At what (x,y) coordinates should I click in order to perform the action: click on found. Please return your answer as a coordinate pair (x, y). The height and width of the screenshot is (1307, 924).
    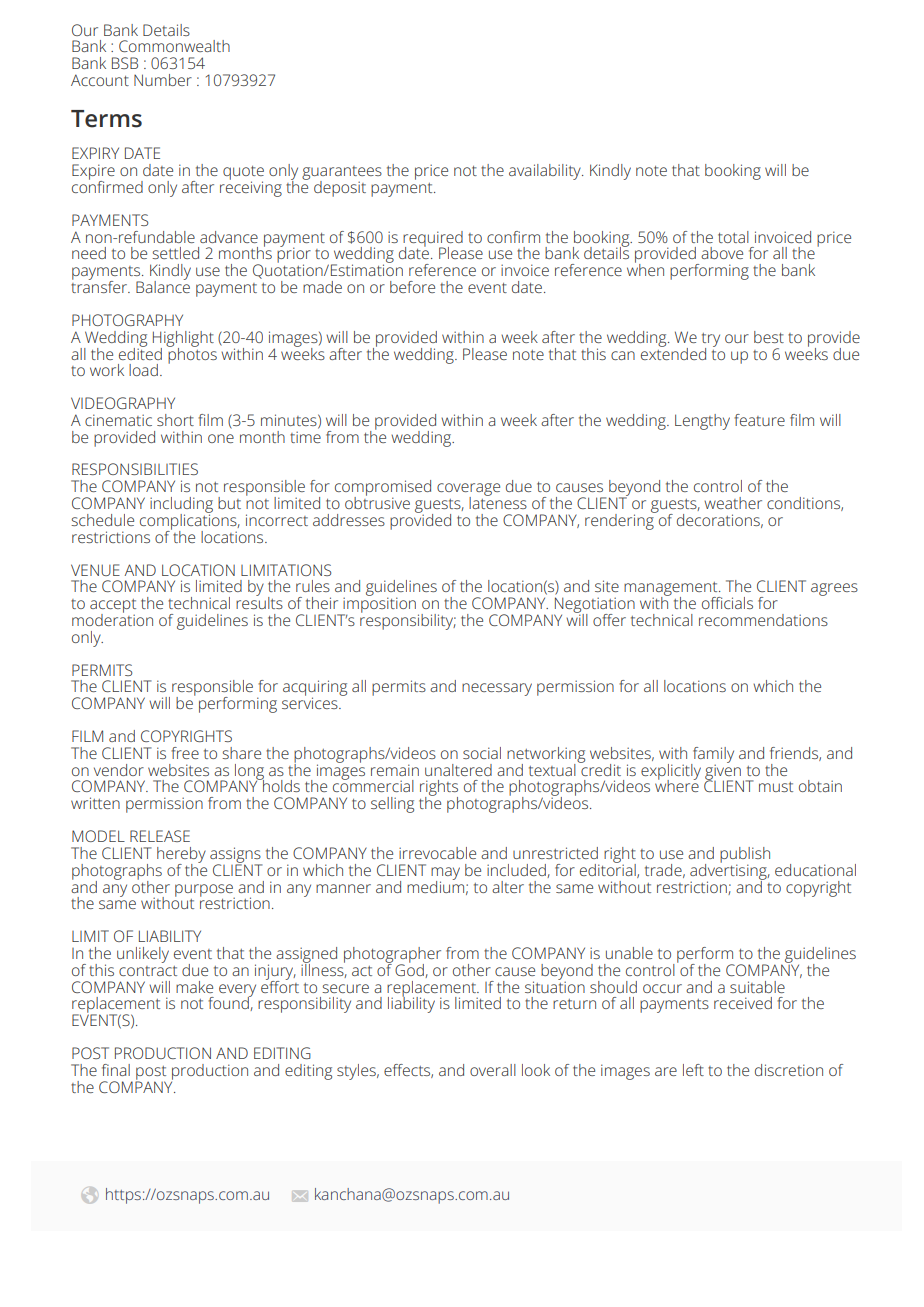
    Looking at the image, I should click on (229, 1003).
